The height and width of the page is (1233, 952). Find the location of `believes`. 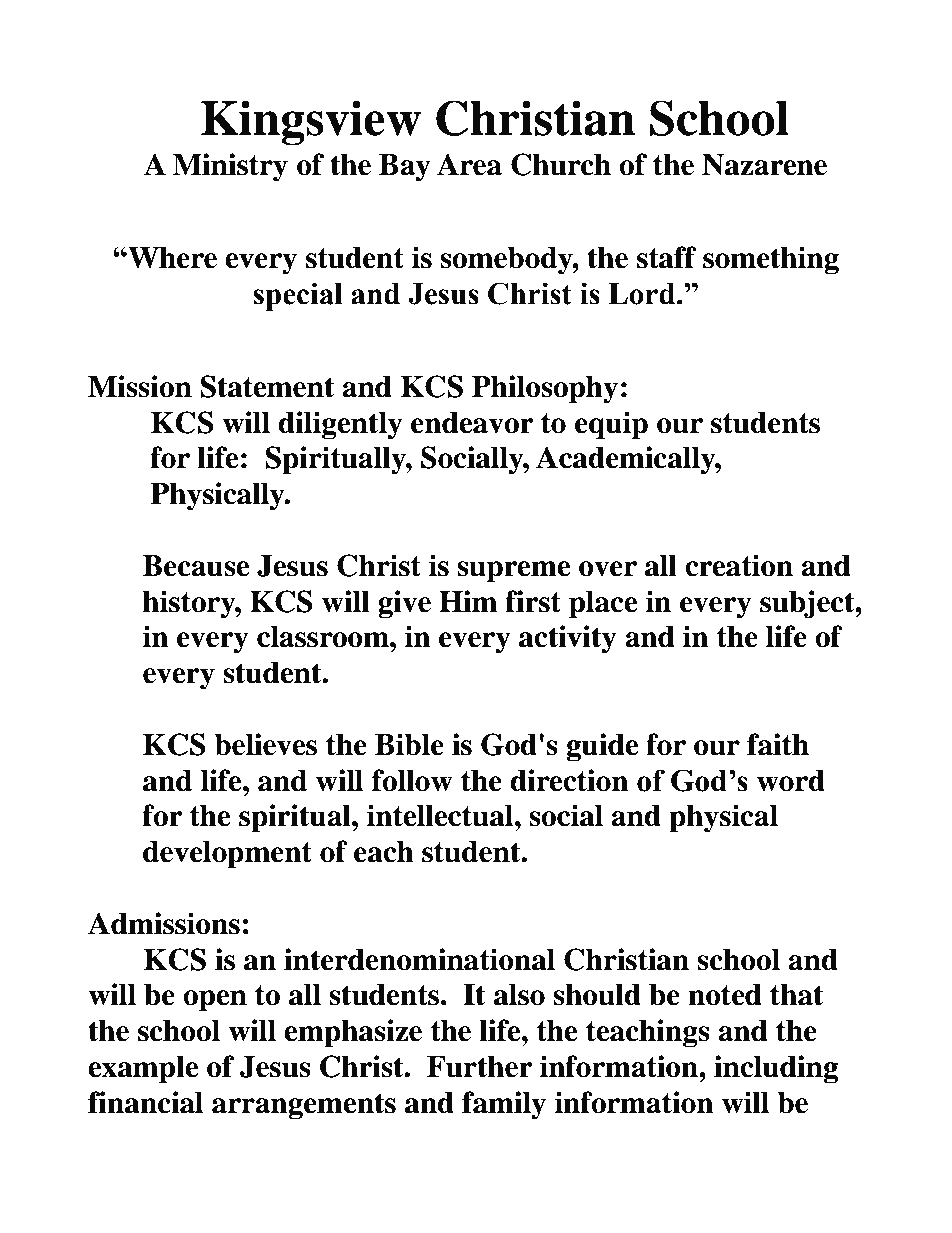

believes is located at coordinates (265, 744).
